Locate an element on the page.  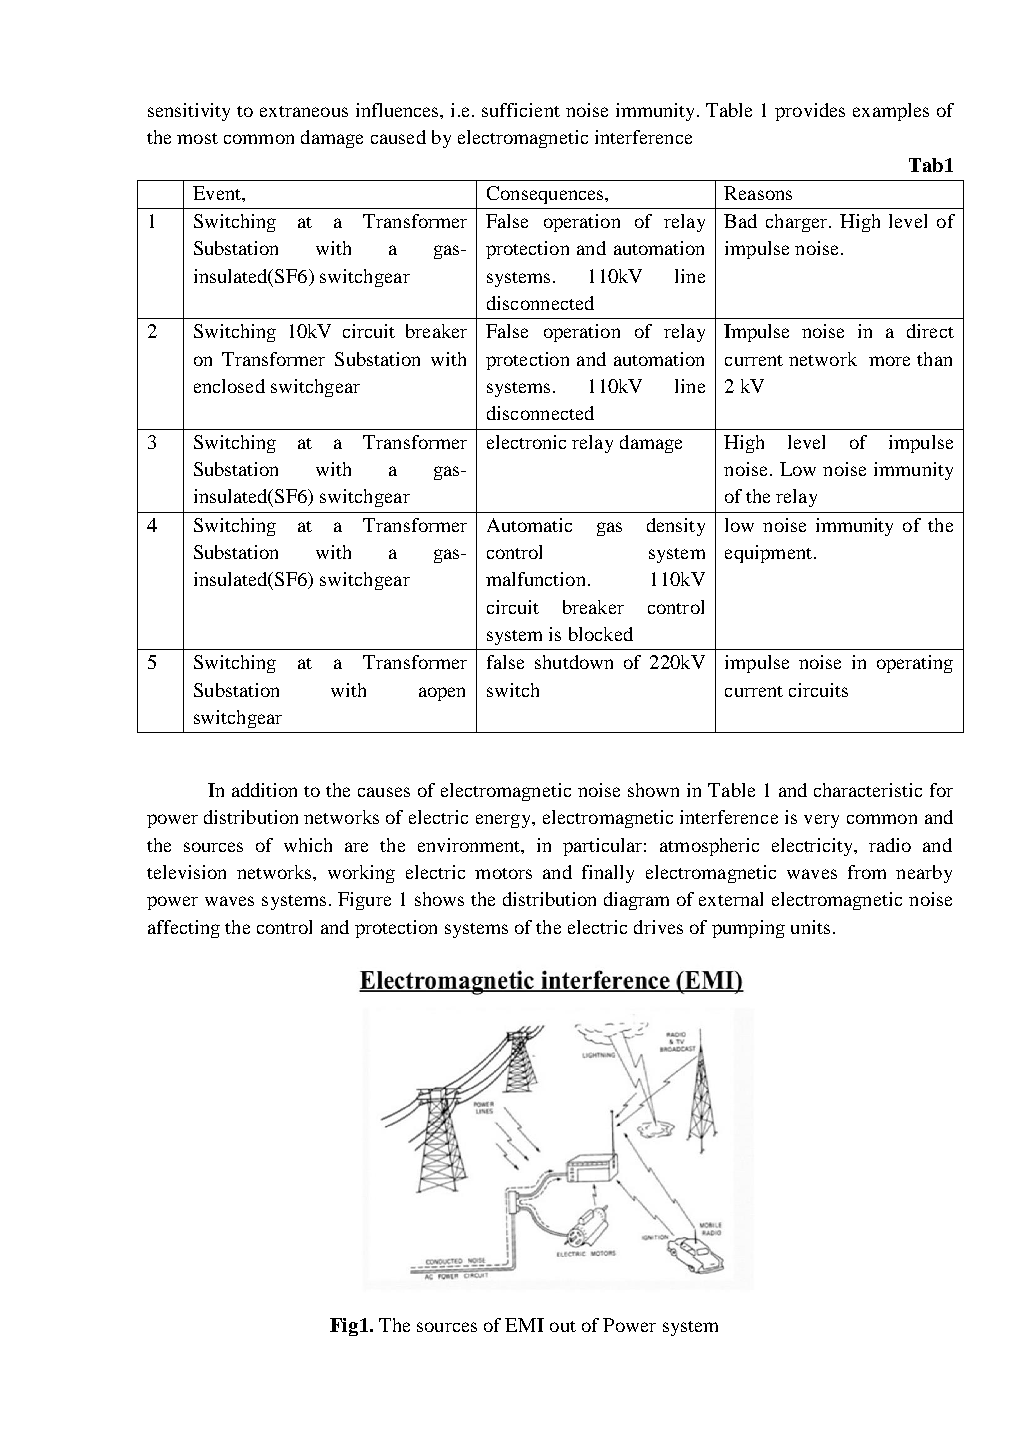
finally is located at coordinates (608, 874).
